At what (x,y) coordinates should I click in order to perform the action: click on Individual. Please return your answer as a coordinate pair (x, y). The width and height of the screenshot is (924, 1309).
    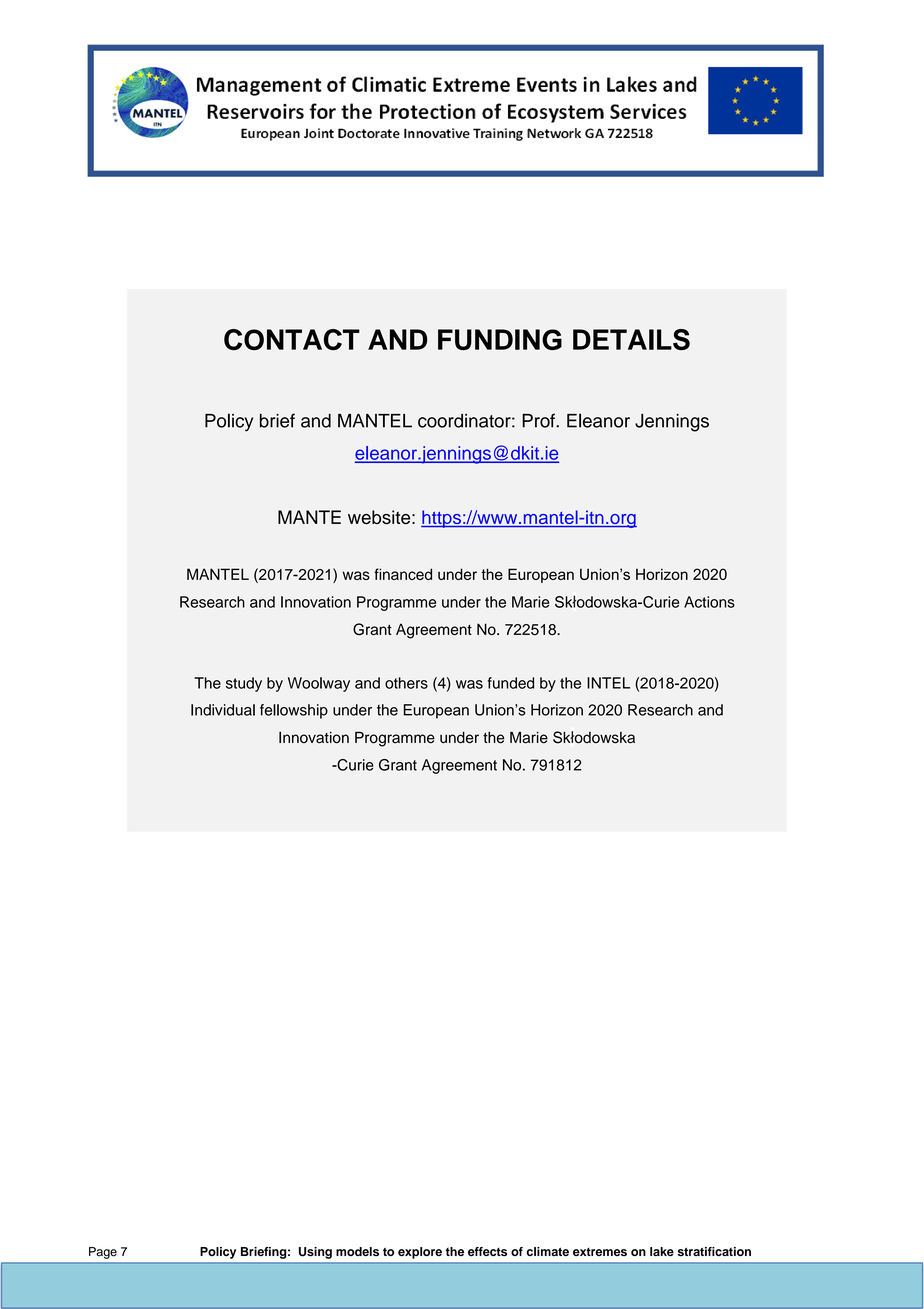
    Looking at the image, I should click on (223, 710).
